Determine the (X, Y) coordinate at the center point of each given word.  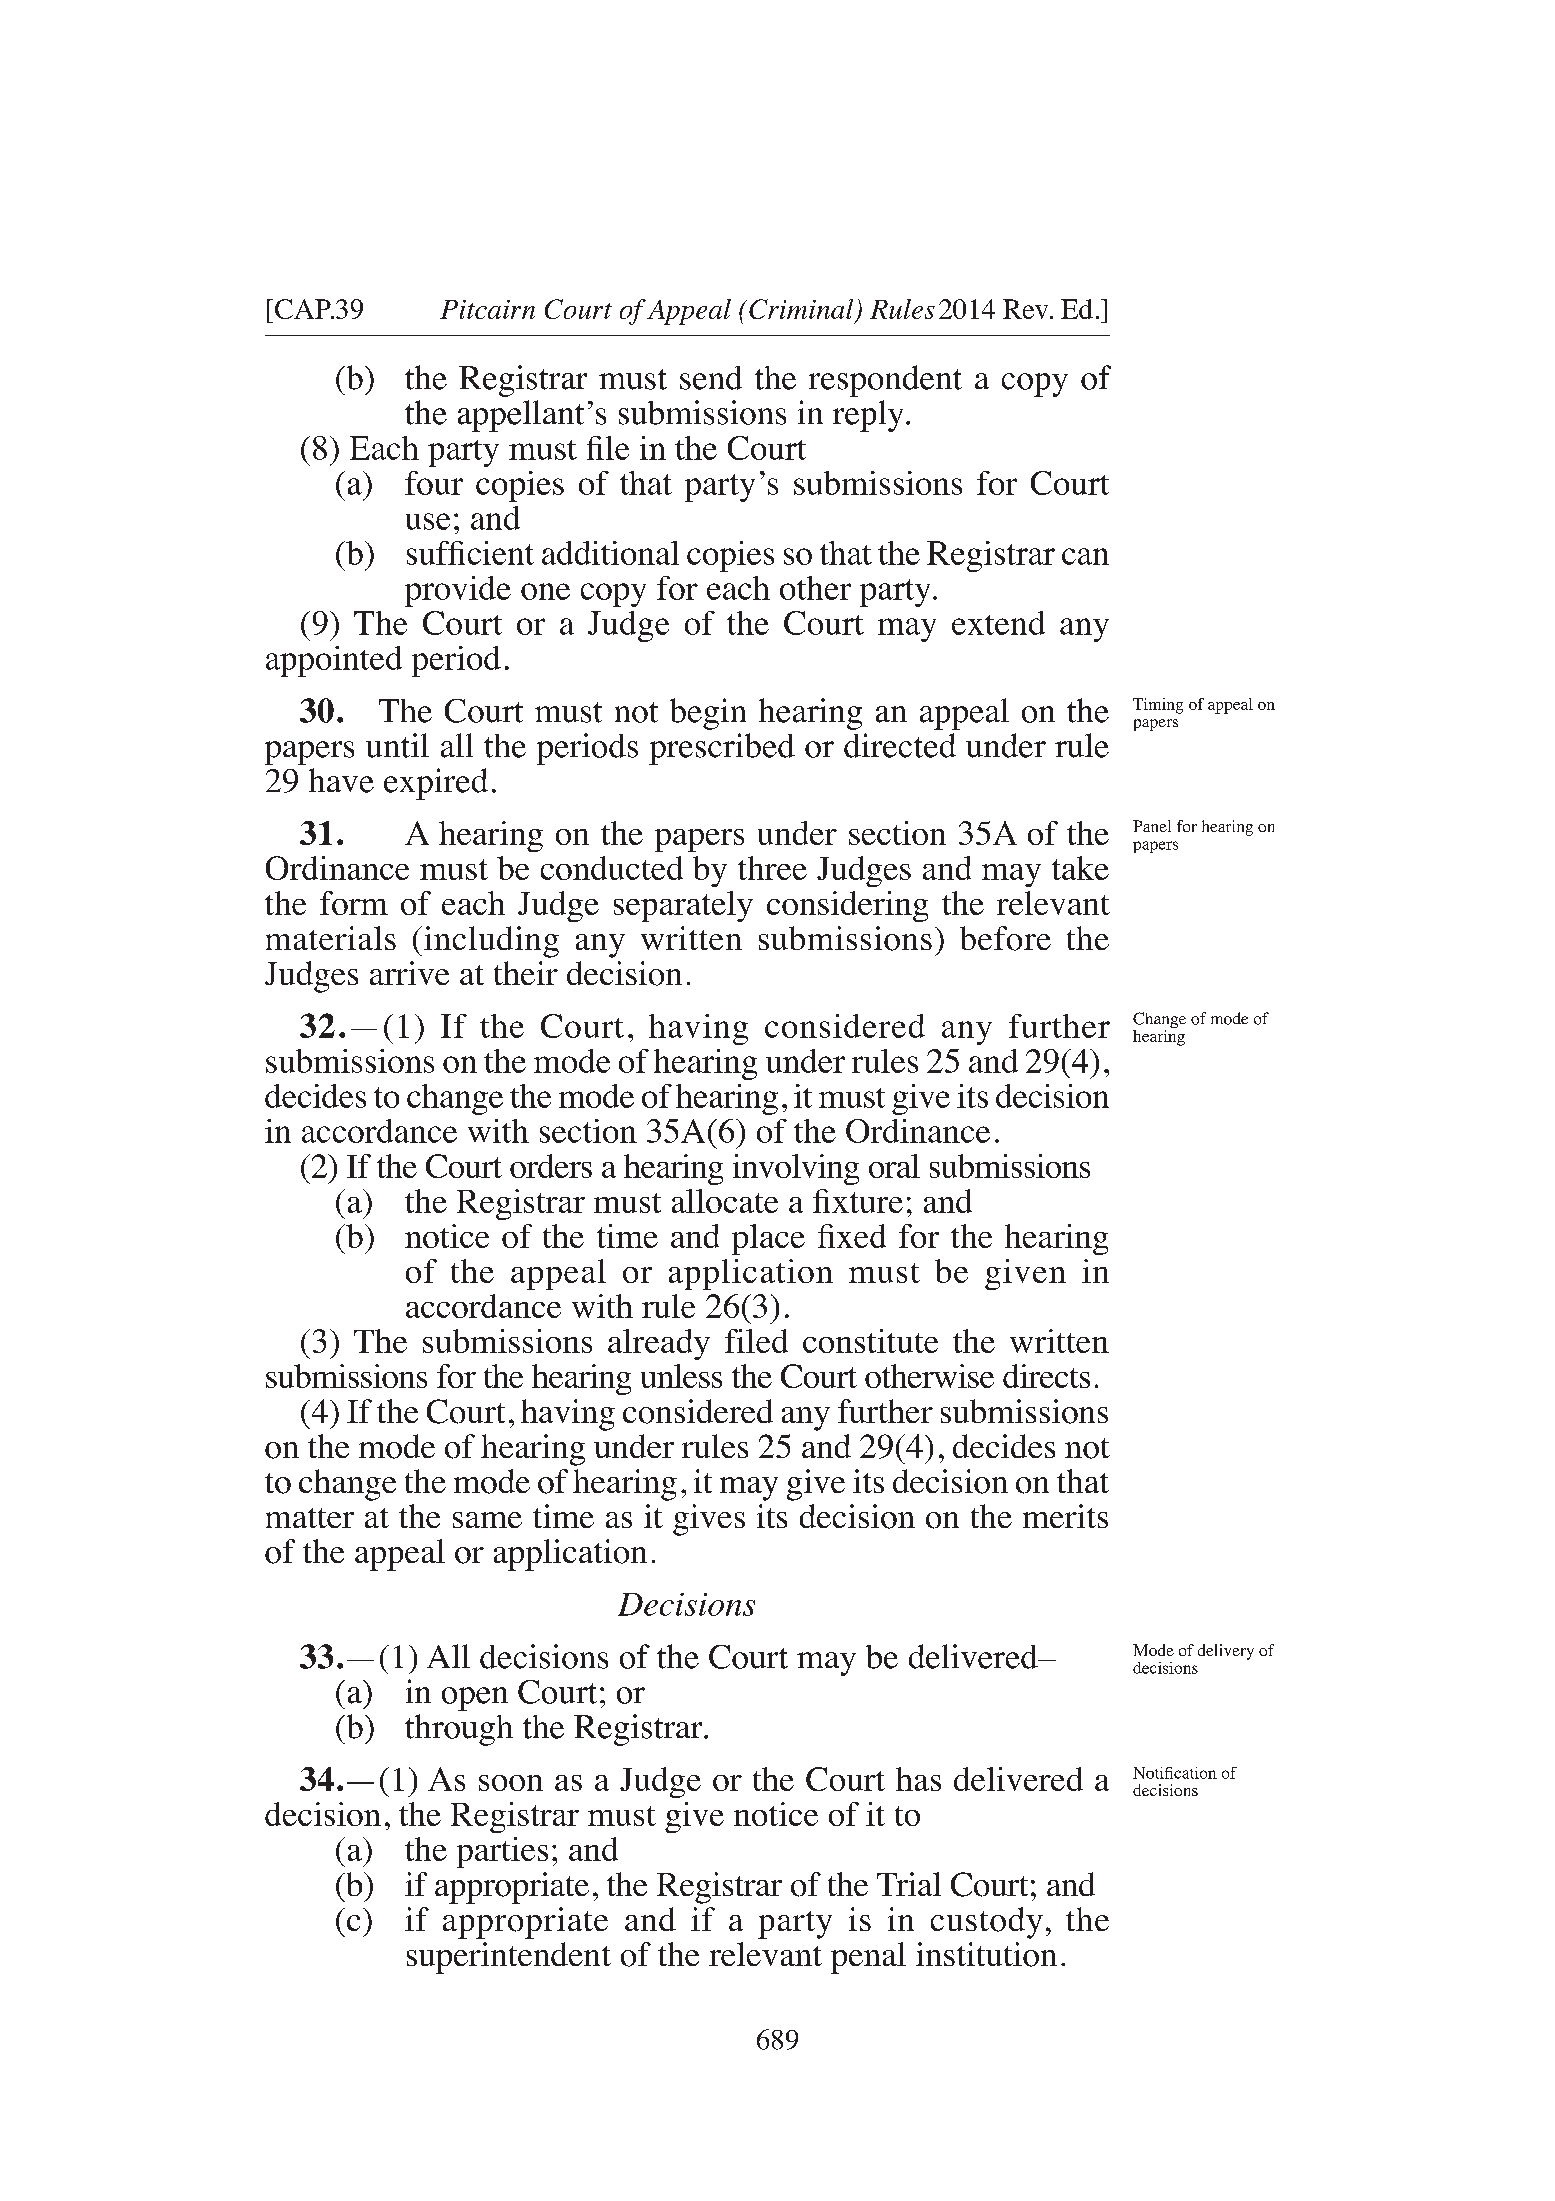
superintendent (509, 1958)
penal (868, 1958)
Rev (1027, 309)
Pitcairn (487, 309)
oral (894, 1166)
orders (551, 1166)
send (711, 378)
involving (796, 1169)
